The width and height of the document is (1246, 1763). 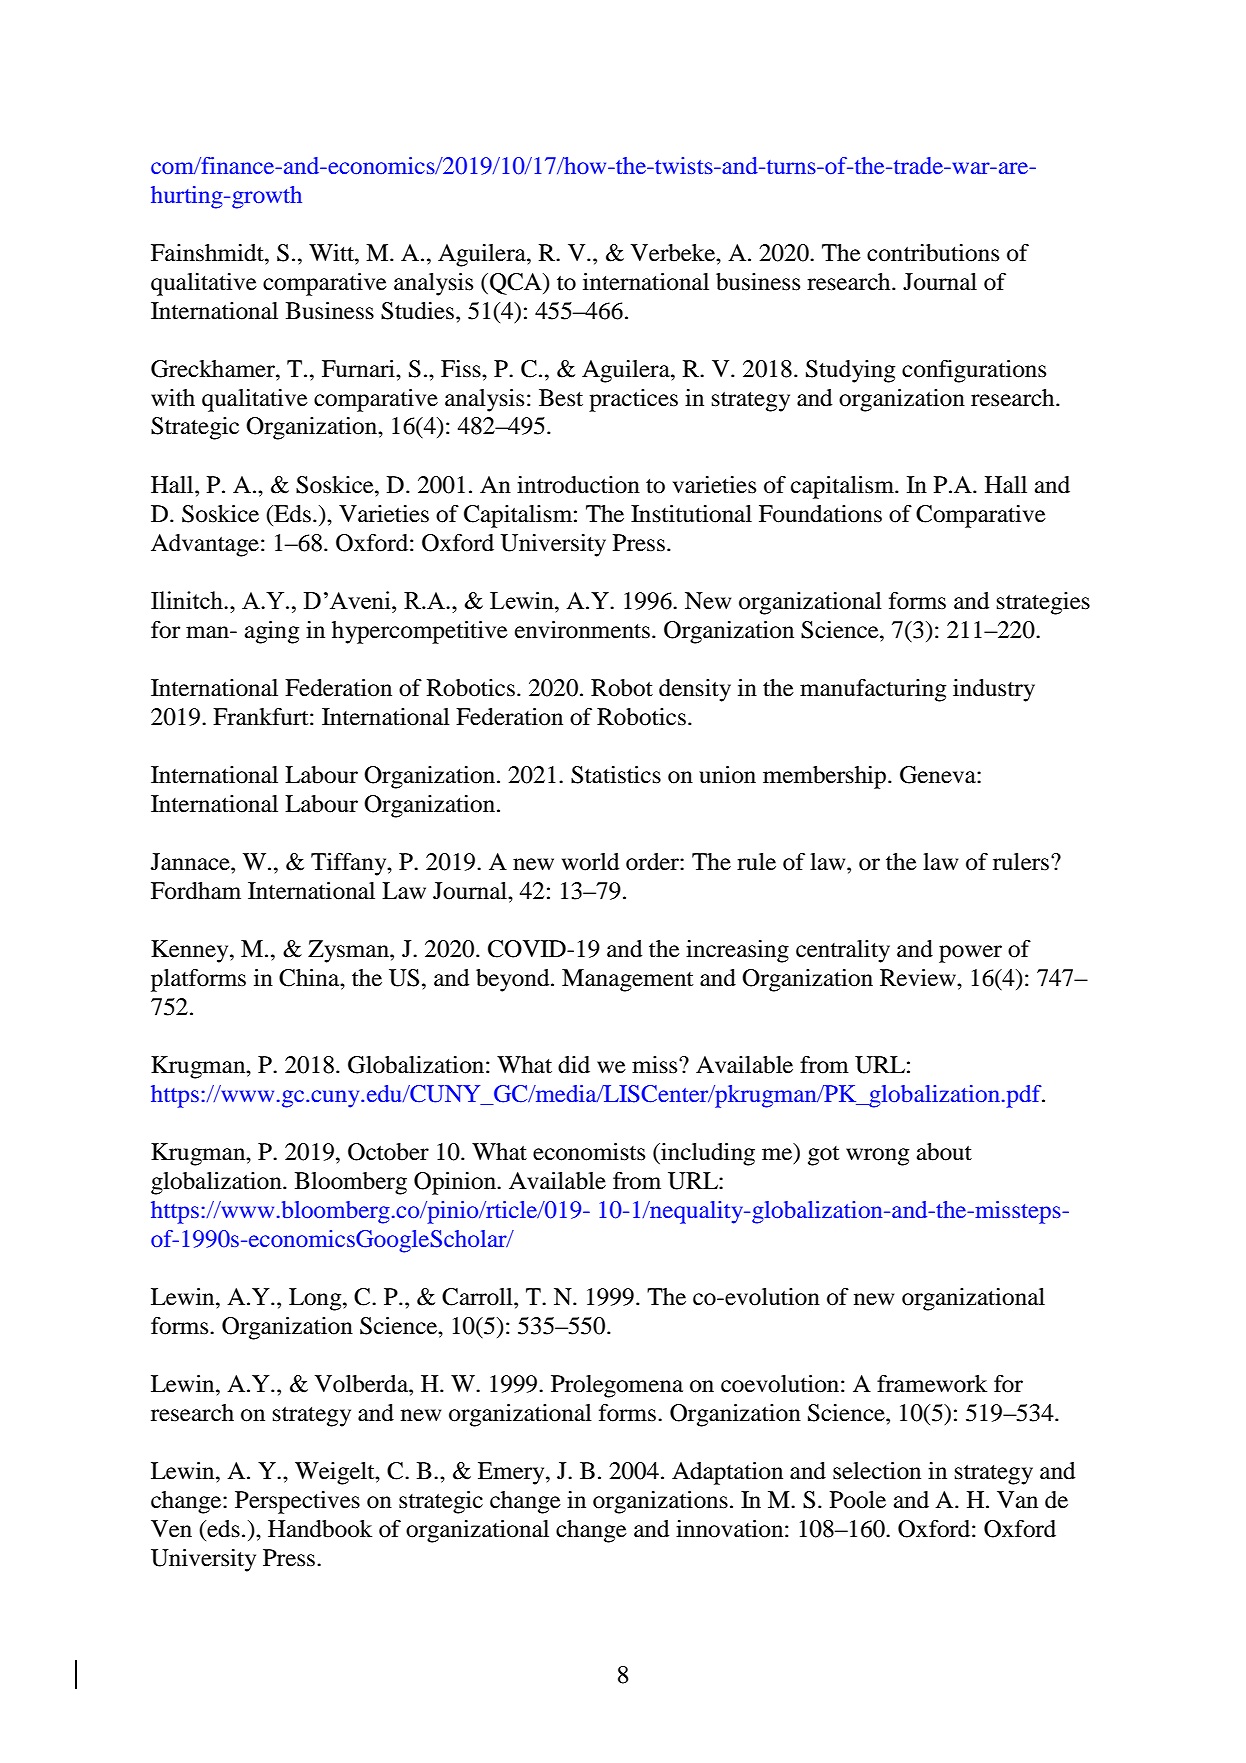 I want to click on power, so click(x=970, y=954).
